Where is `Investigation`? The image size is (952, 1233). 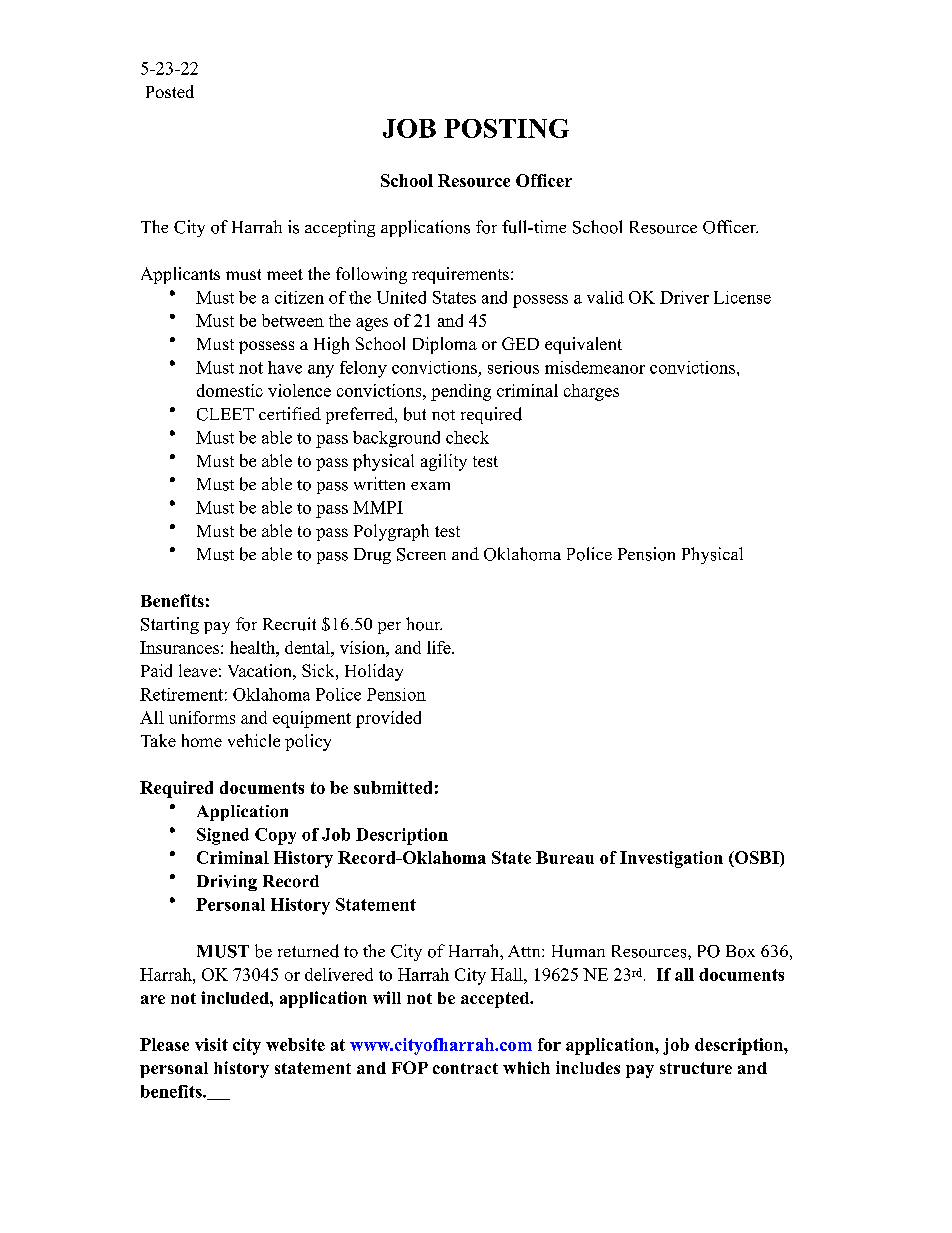 Investigation is located at coordinates (671, 859).
